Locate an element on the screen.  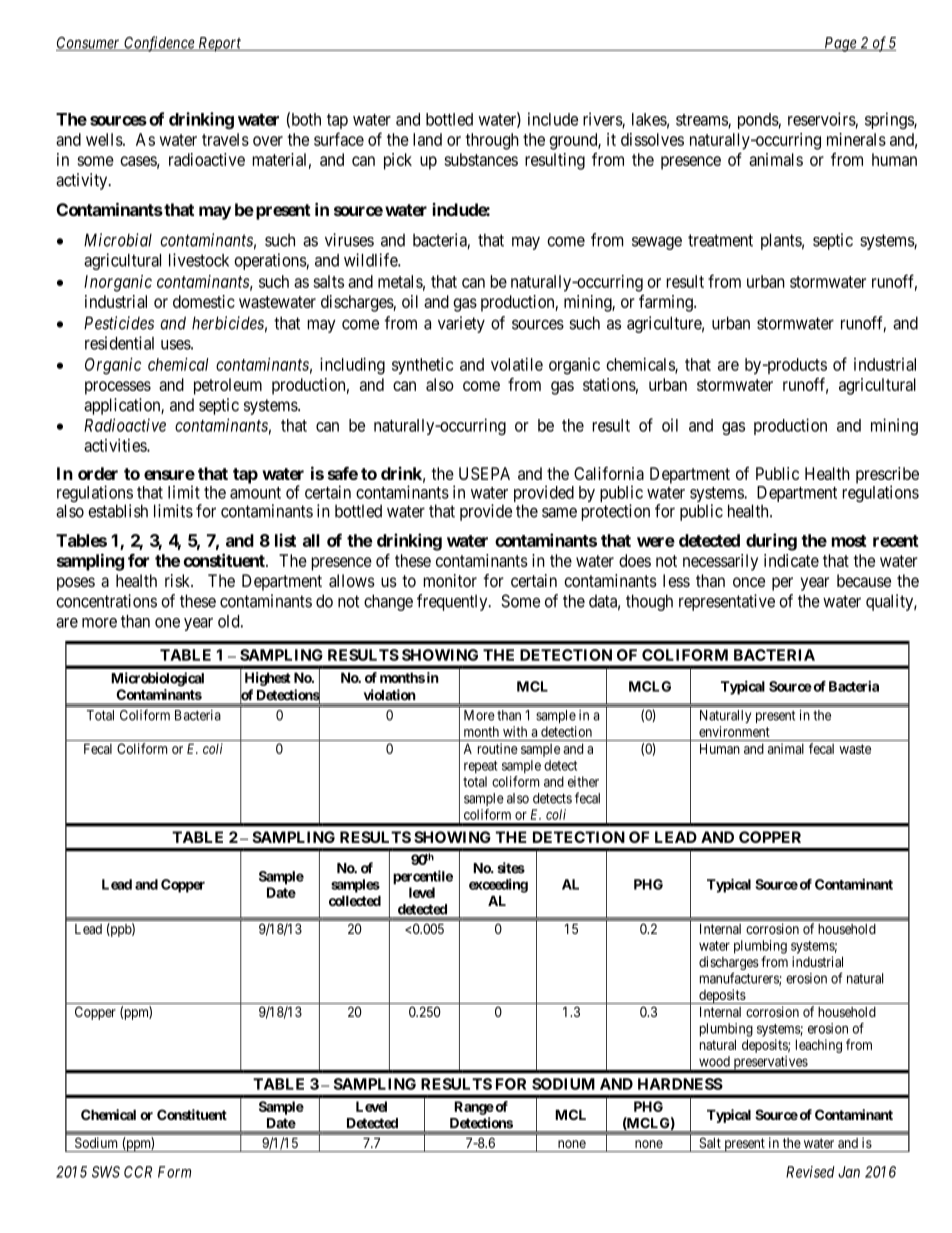
Revised is located at coordinates (810, 1172).
